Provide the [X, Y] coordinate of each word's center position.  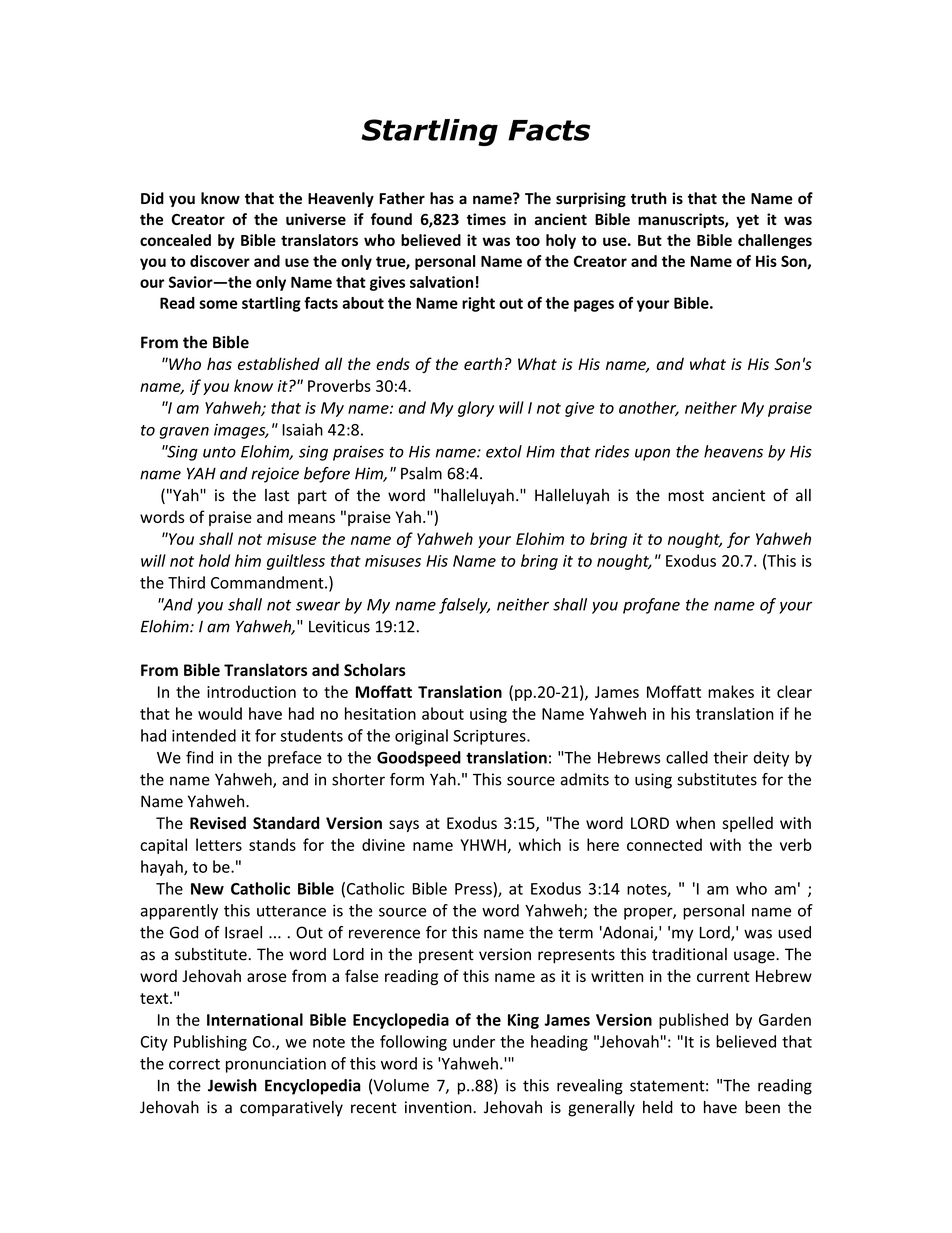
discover [220, 261]
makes [731, 691]
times [486, 219]
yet [747, 221]
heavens [733, 451]
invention [439, 1107]
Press [474, 888]
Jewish [232, 1085]
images [241, 431]
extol [504, 451]
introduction [251, 691]
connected [664, 844]
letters [219, 844]
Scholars [375, 669]
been [762, 1107]
